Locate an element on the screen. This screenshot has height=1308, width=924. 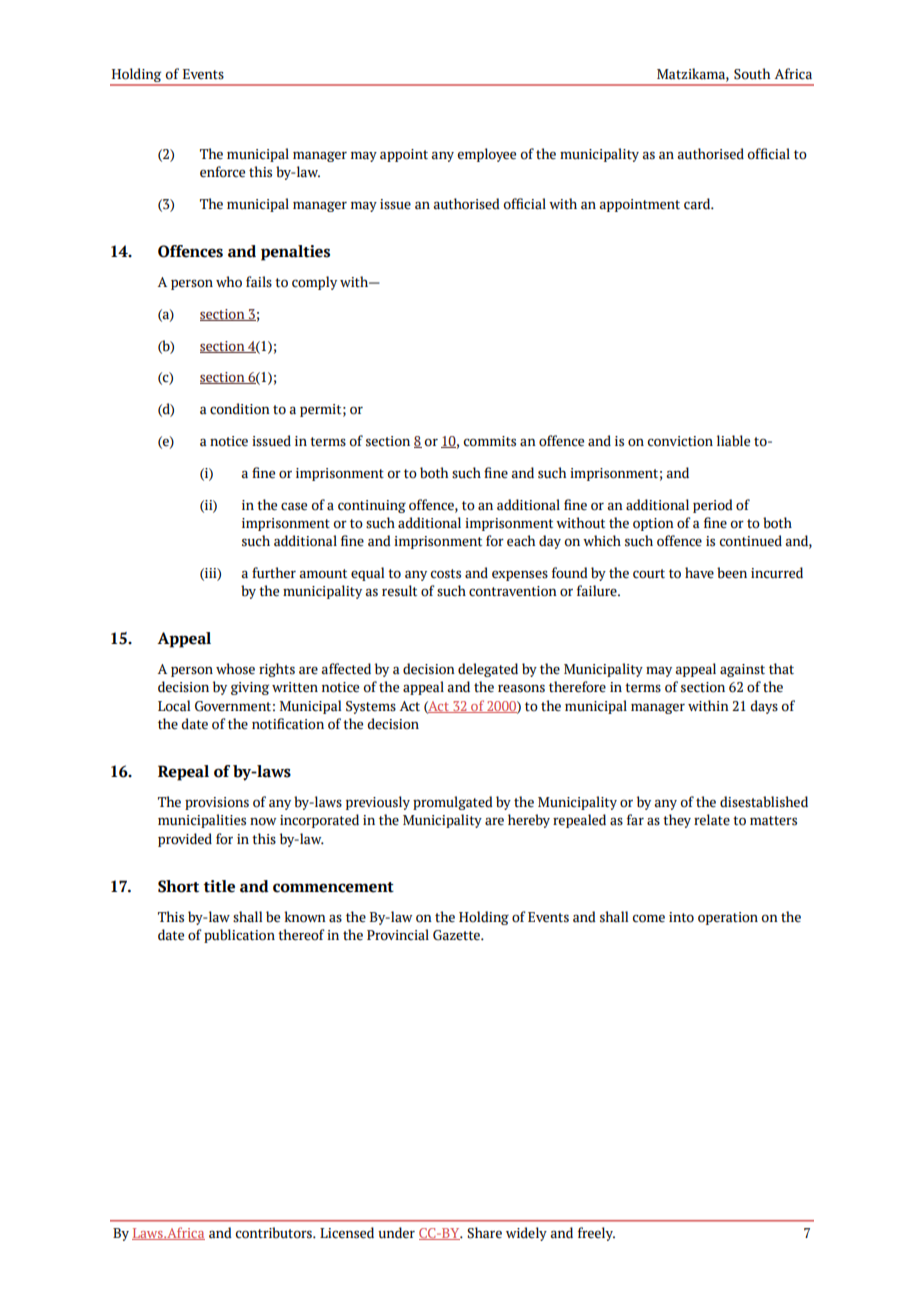
whose is located at coordinates (235, 669).
